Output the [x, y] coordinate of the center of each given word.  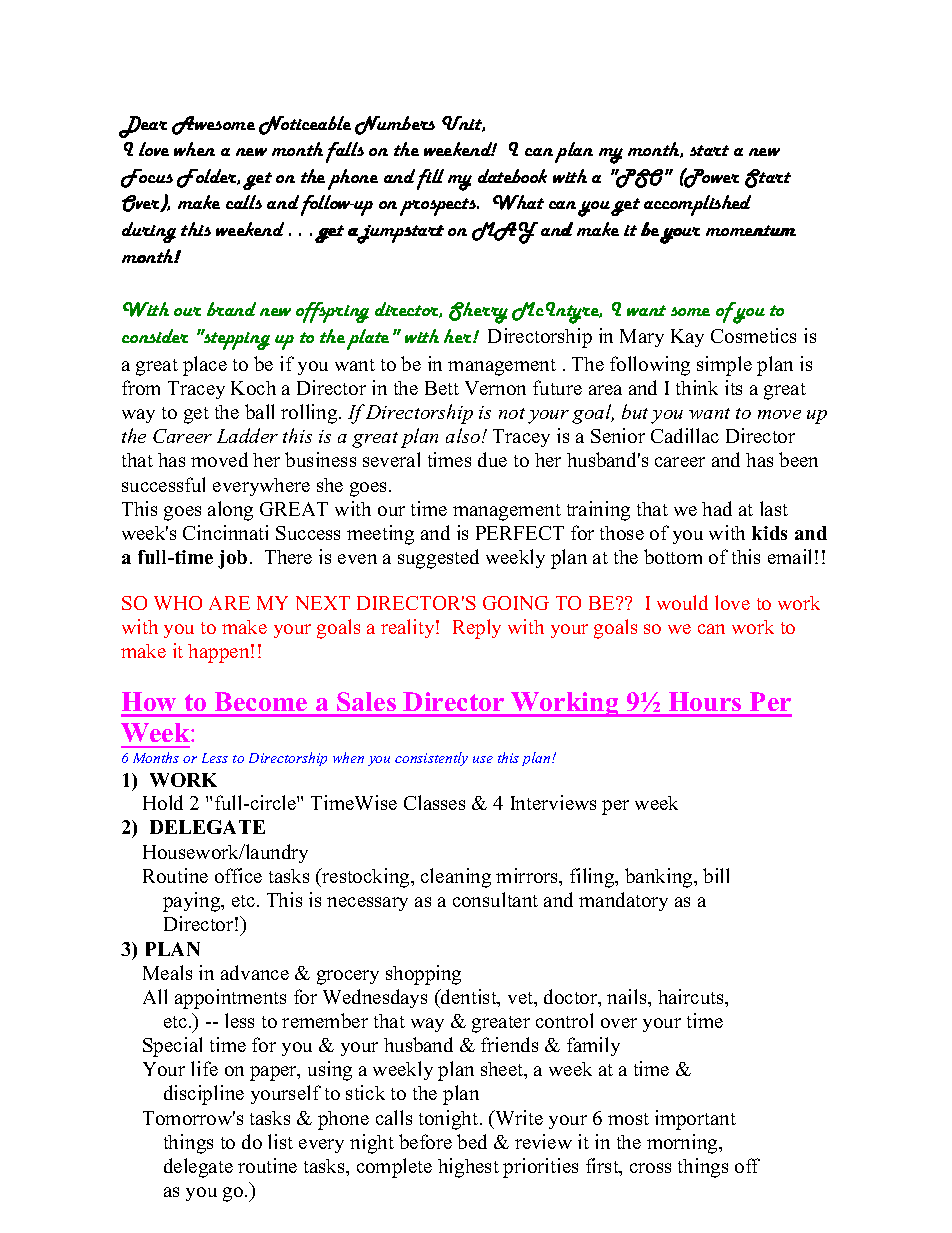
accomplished [697, 205]
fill [430, 179]
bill [716, 875]
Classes [434, 802]
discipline [204, 1095]
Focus [147, 178]
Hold [163, 802]
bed [472, 1141]
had [717, 508]
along [230, 511]
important [695, 1120]
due [492, 459]
